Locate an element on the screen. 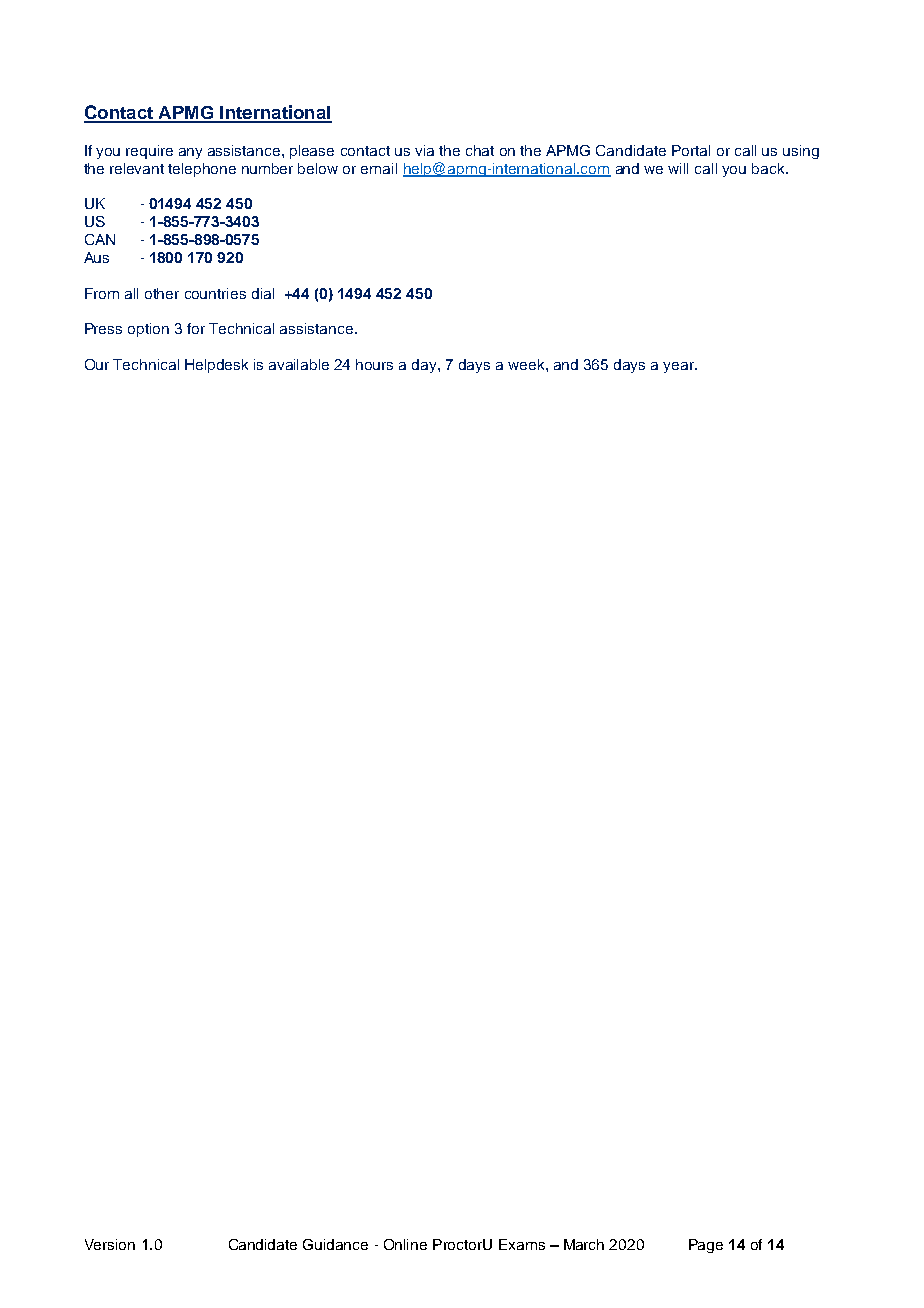 The image size is (924, 1308). will is located at coordinates (678, 168).
